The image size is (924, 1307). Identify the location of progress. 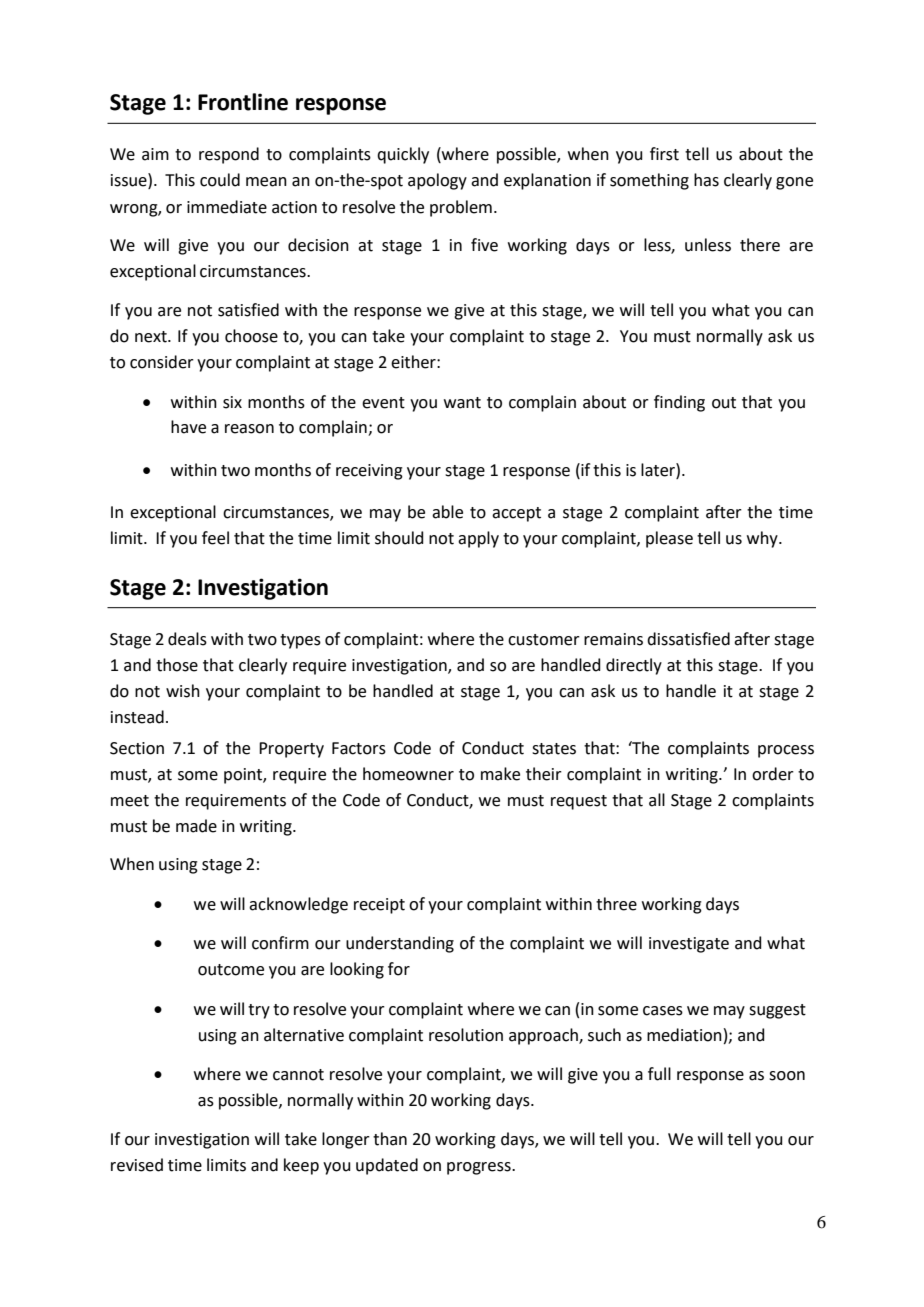
(480, 1168).
